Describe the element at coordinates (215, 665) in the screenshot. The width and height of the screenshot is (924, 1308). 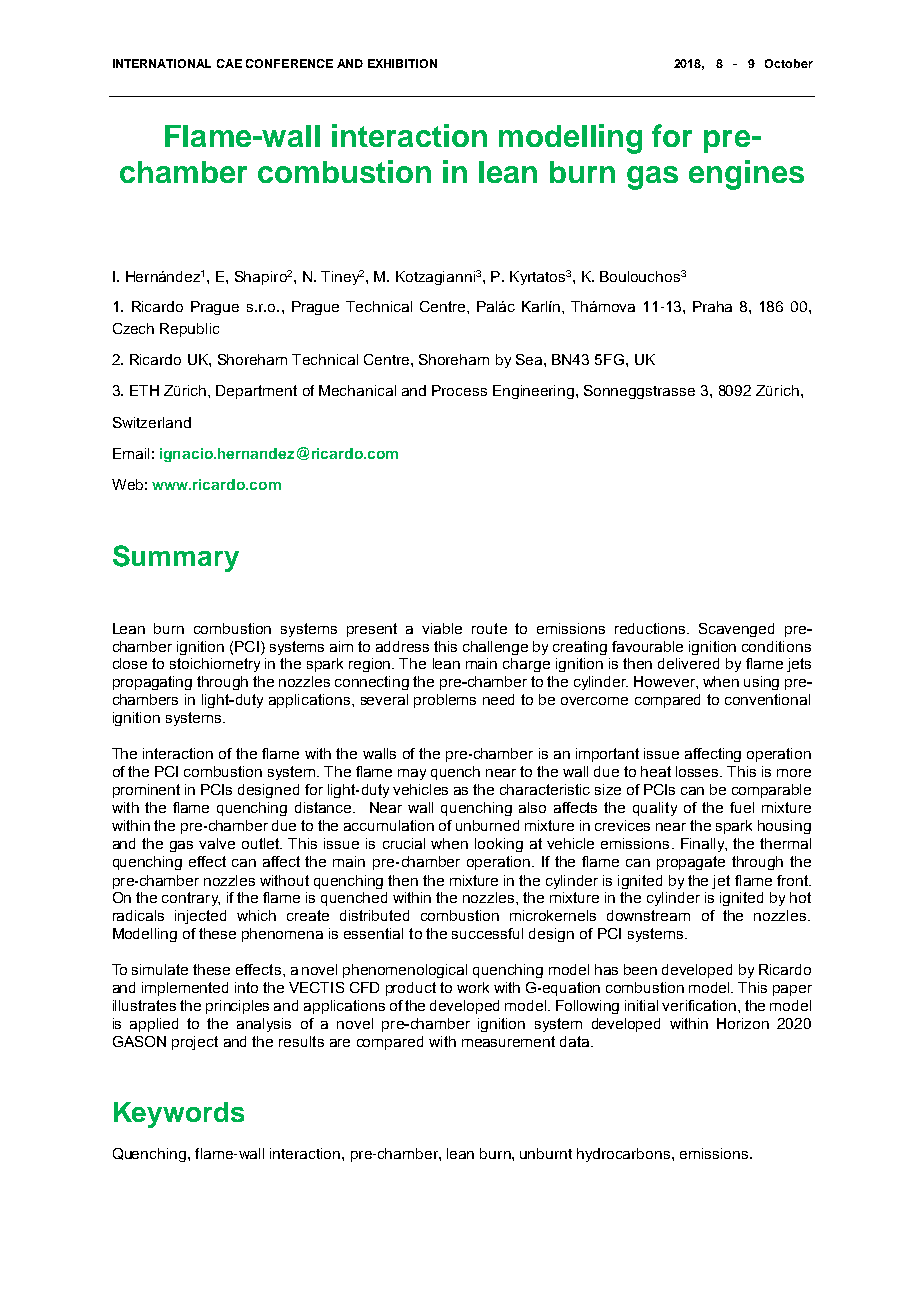
I see `stoichiometry` at that location.
